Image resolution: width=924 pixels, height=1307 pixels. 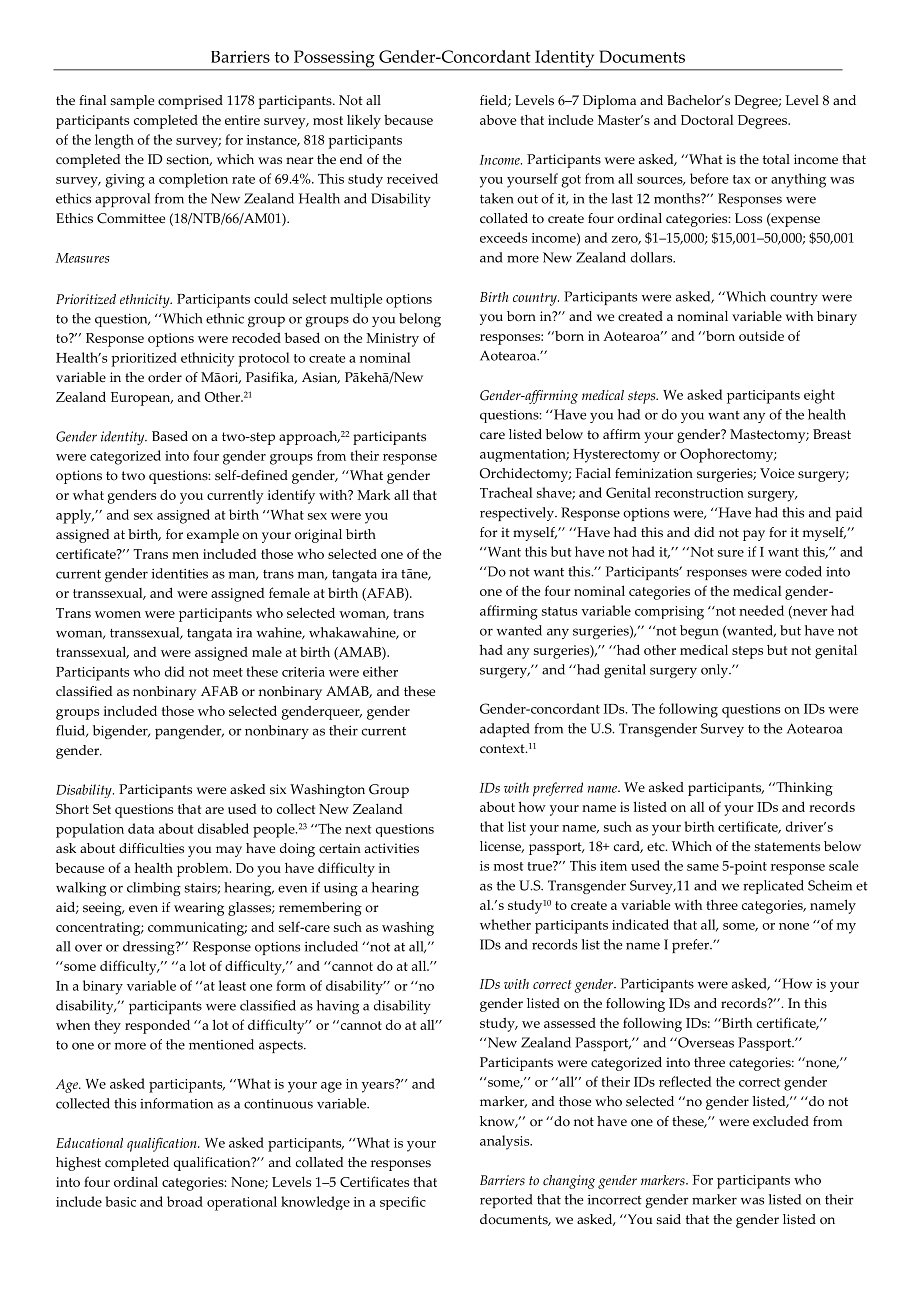 I want to click on needed, so click(x=761, y=610).
